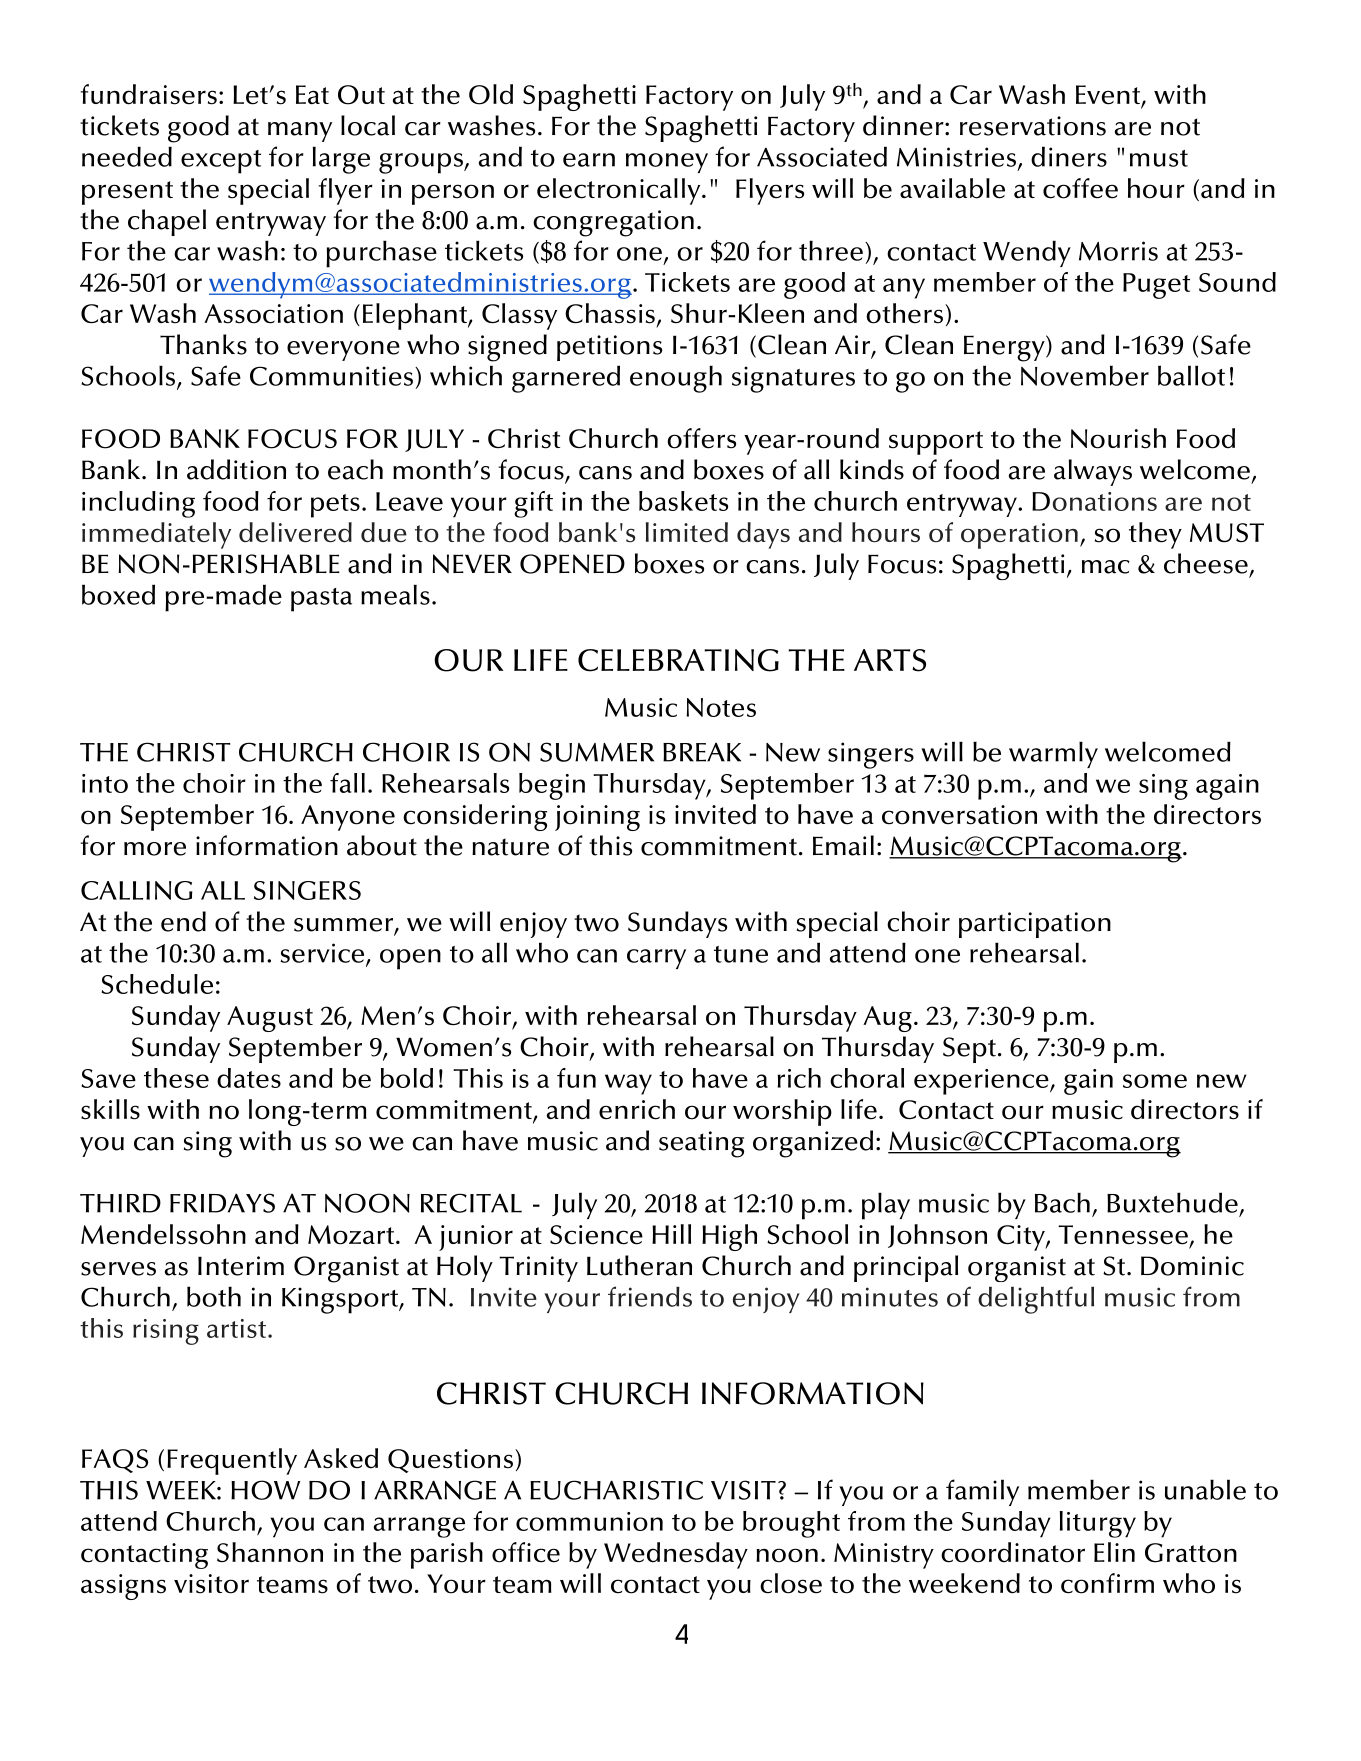 The width and height of the screenshot is (1361, 1761). What do you see at coordinates (667, 163) in the screenshot?
I see `money` at bounding box center [667, 163].
